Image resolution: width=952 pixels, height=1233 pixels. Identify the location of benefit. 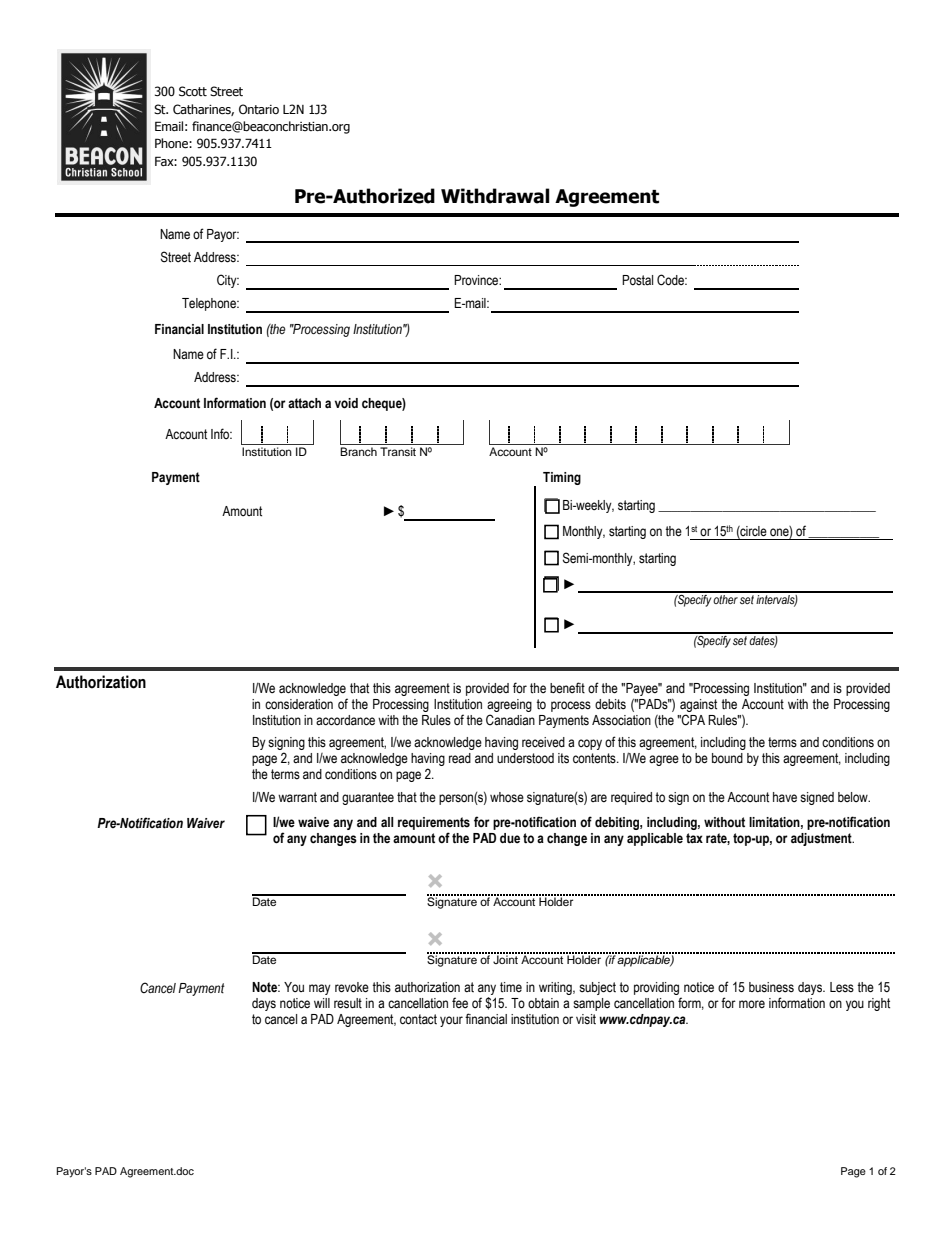
(567, 688).
